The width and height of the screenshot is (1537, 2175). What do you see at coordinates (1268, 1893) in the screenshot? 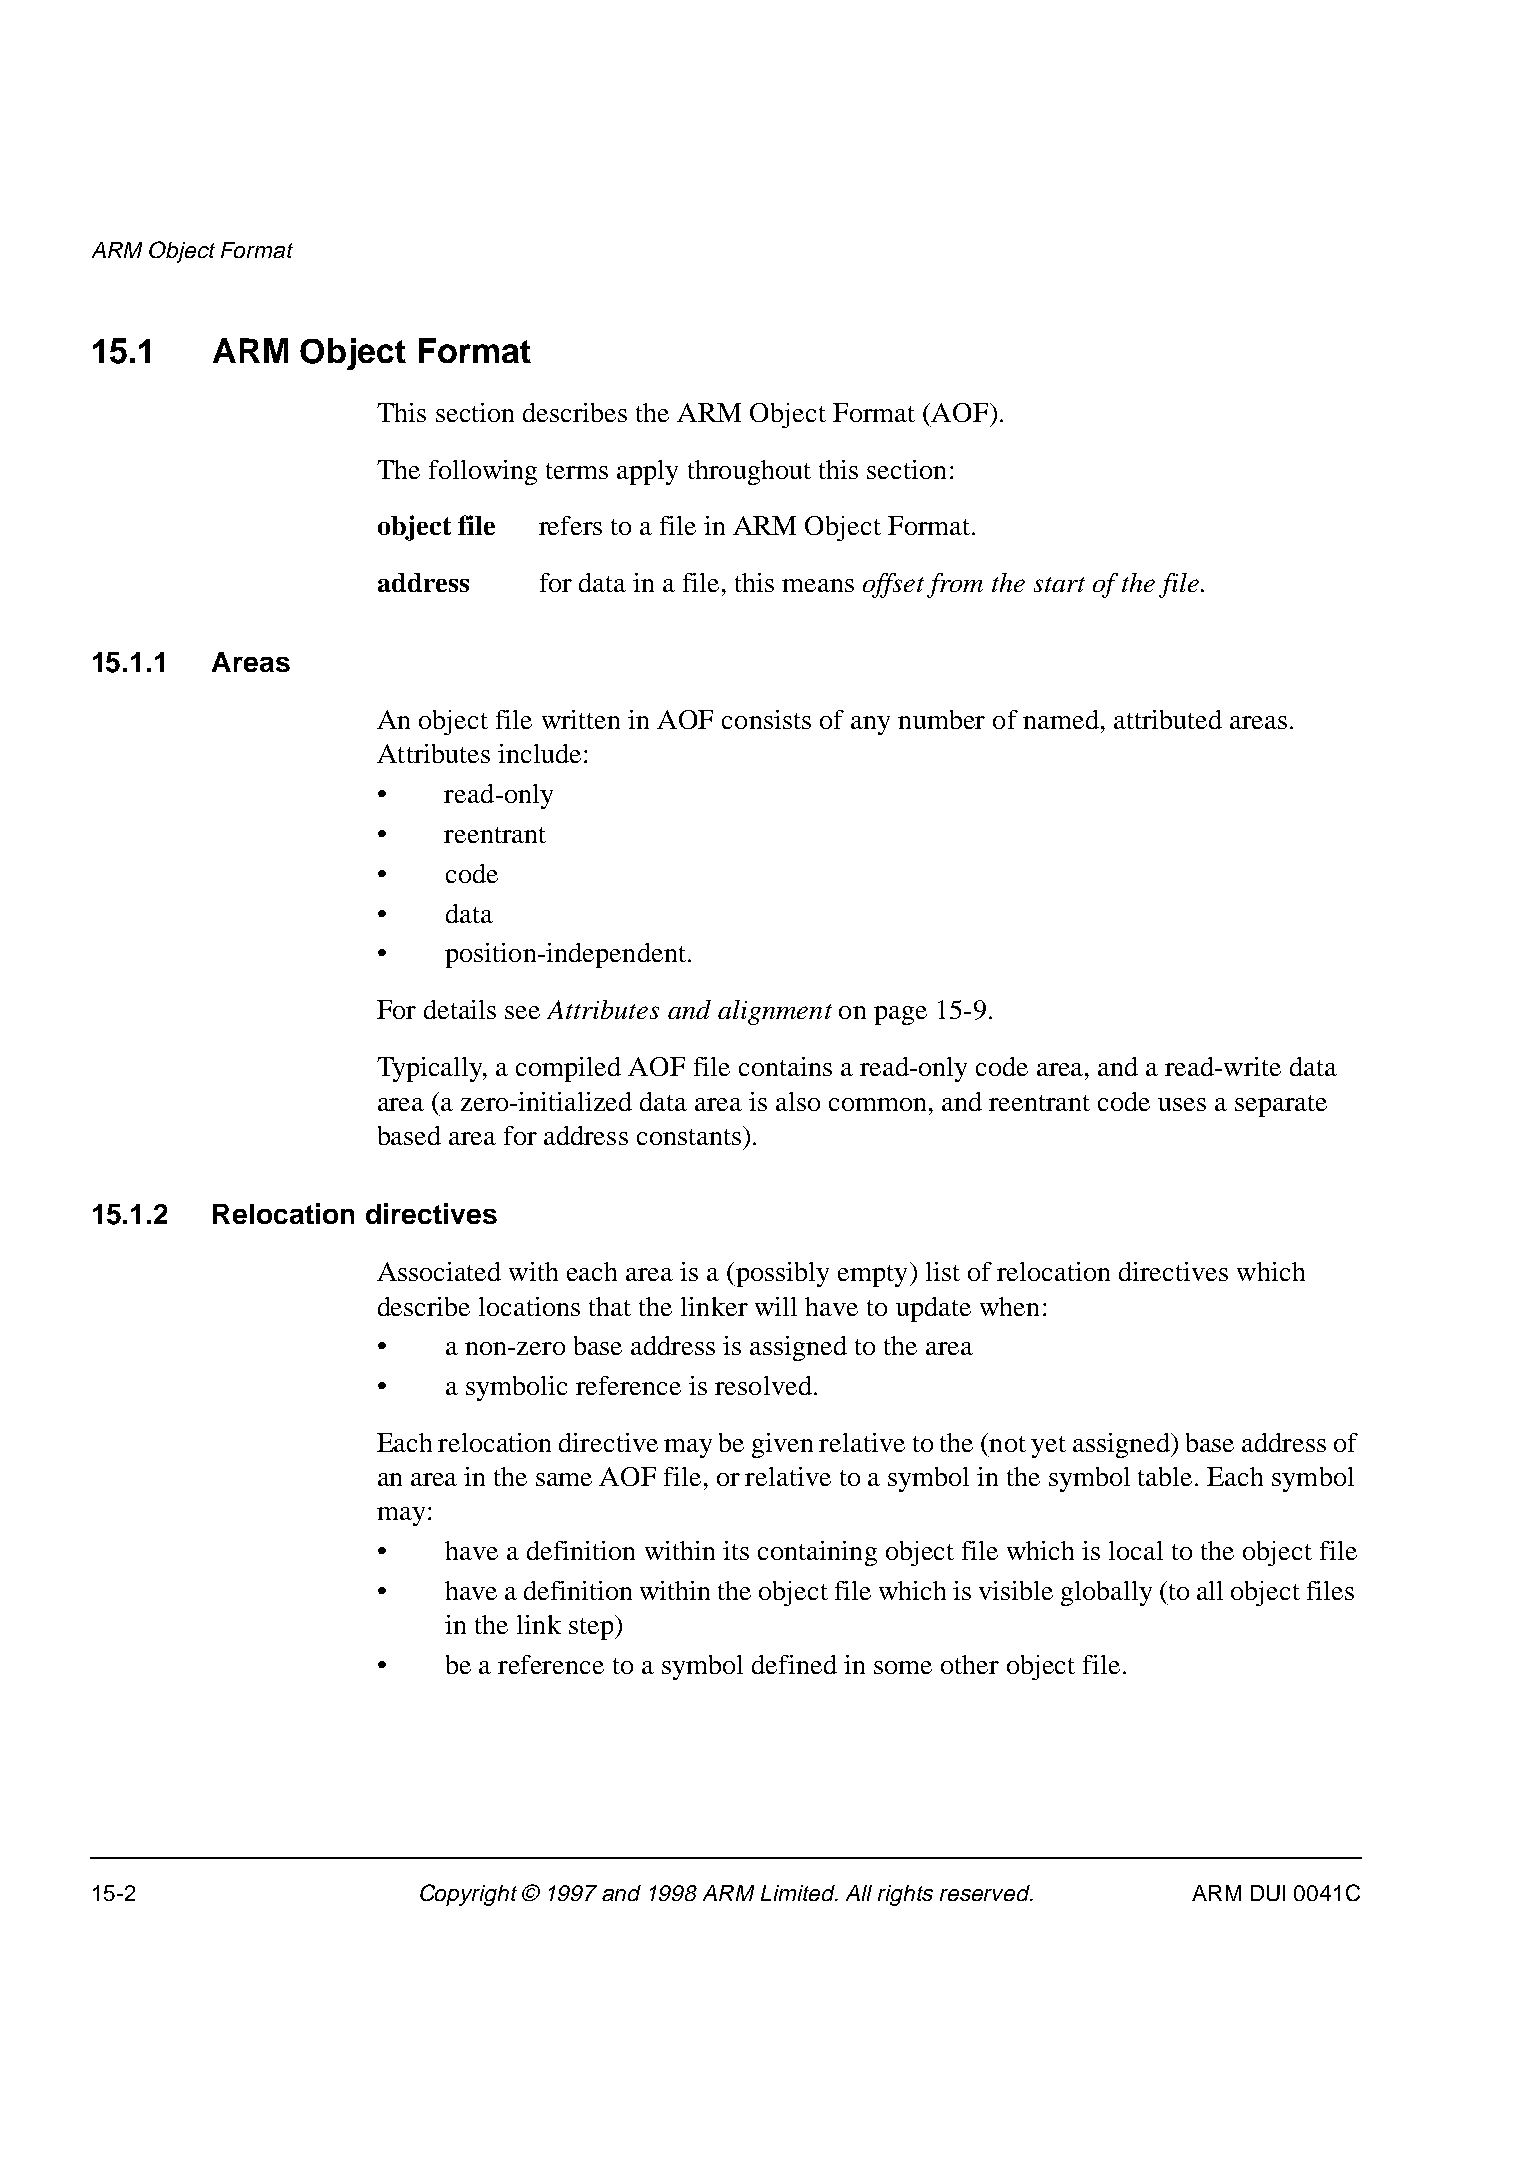
I see `DUI` at bounding box center [1268, 1893].
